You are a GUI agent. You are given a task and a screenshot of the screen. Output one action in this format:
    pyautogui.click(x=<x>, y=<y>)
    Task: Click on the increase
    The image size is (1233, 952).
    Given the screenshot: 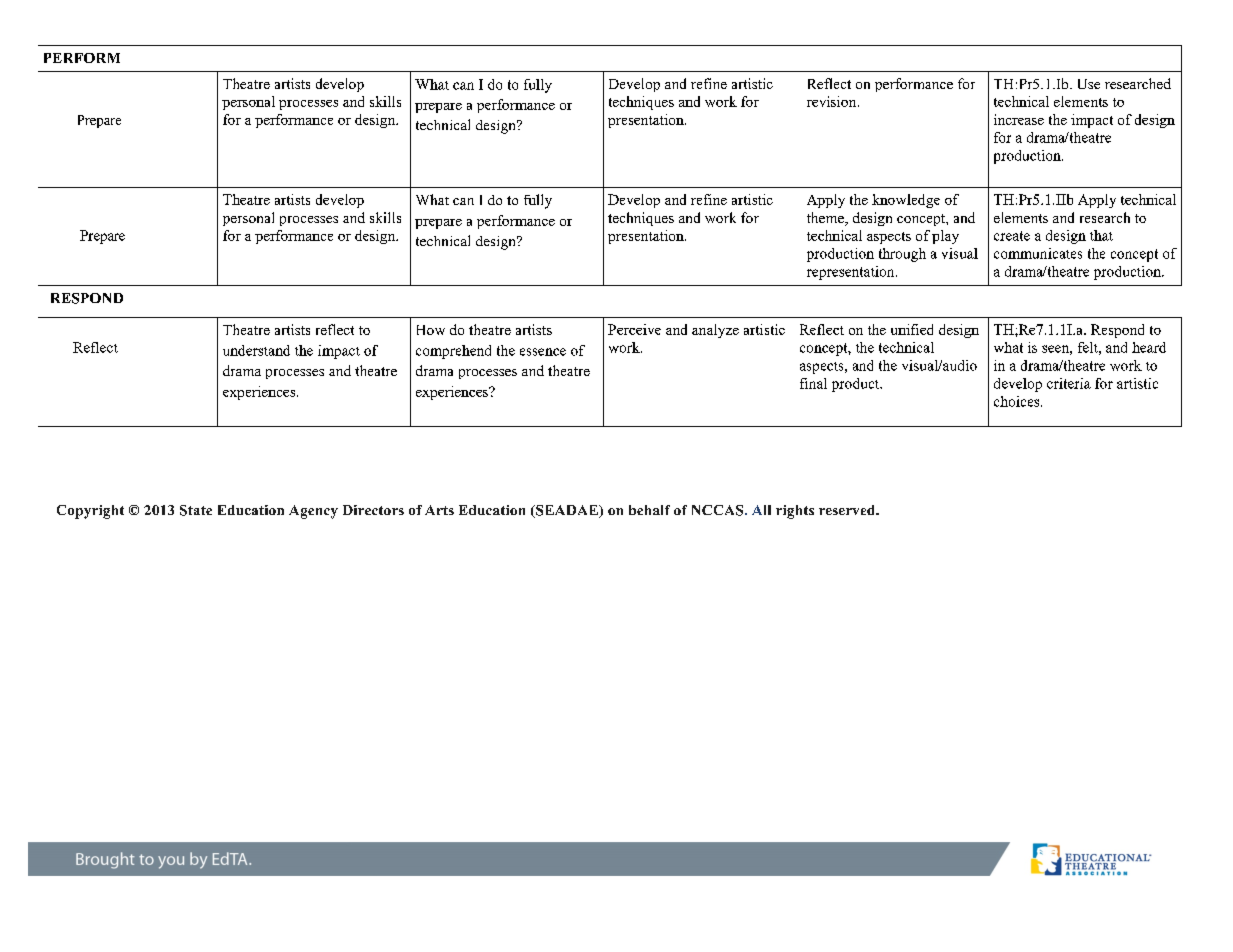 What is the action you would take?
    pyautogui.click(x=1019, y=119)
